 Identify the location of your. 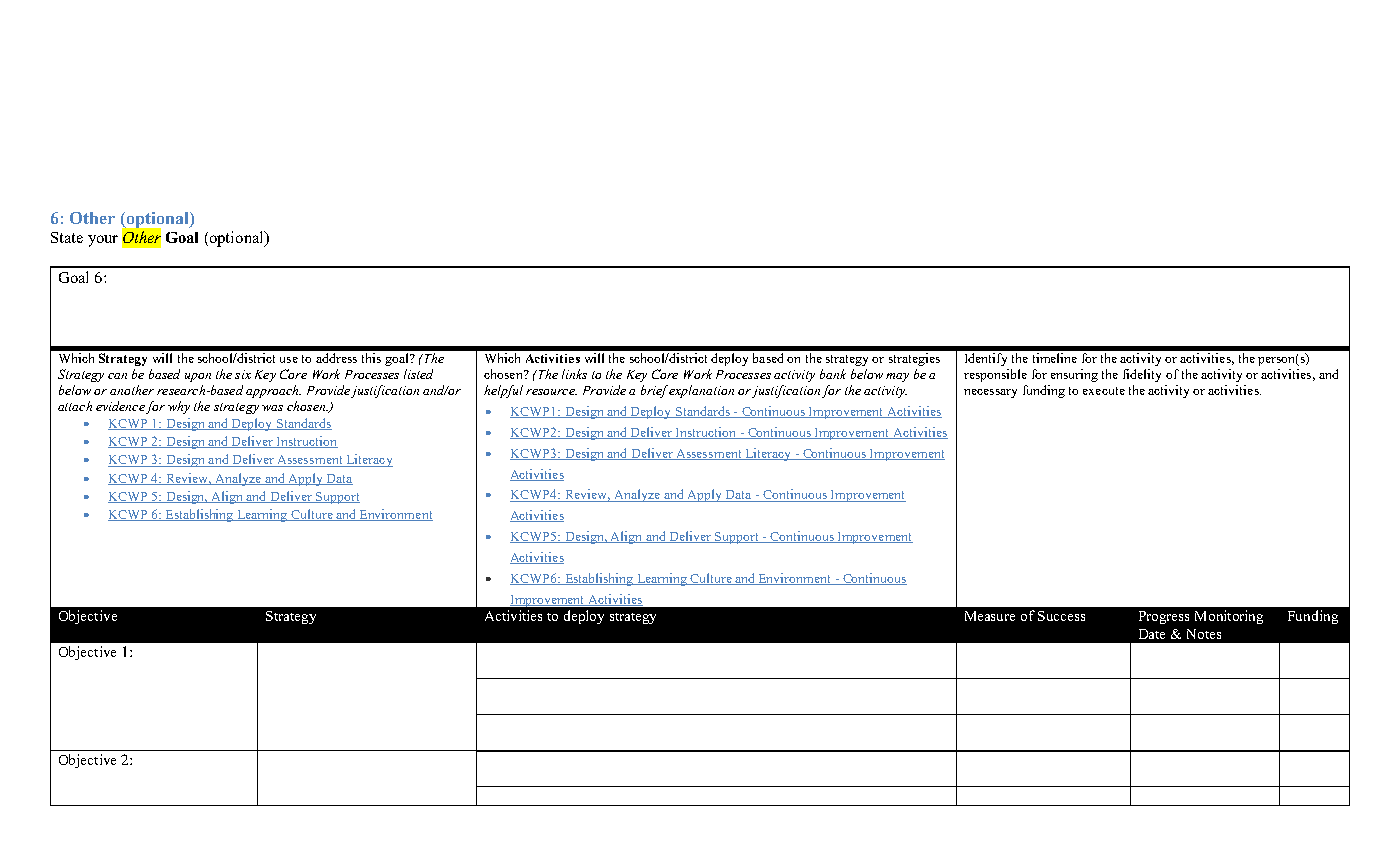
(103, 241).
